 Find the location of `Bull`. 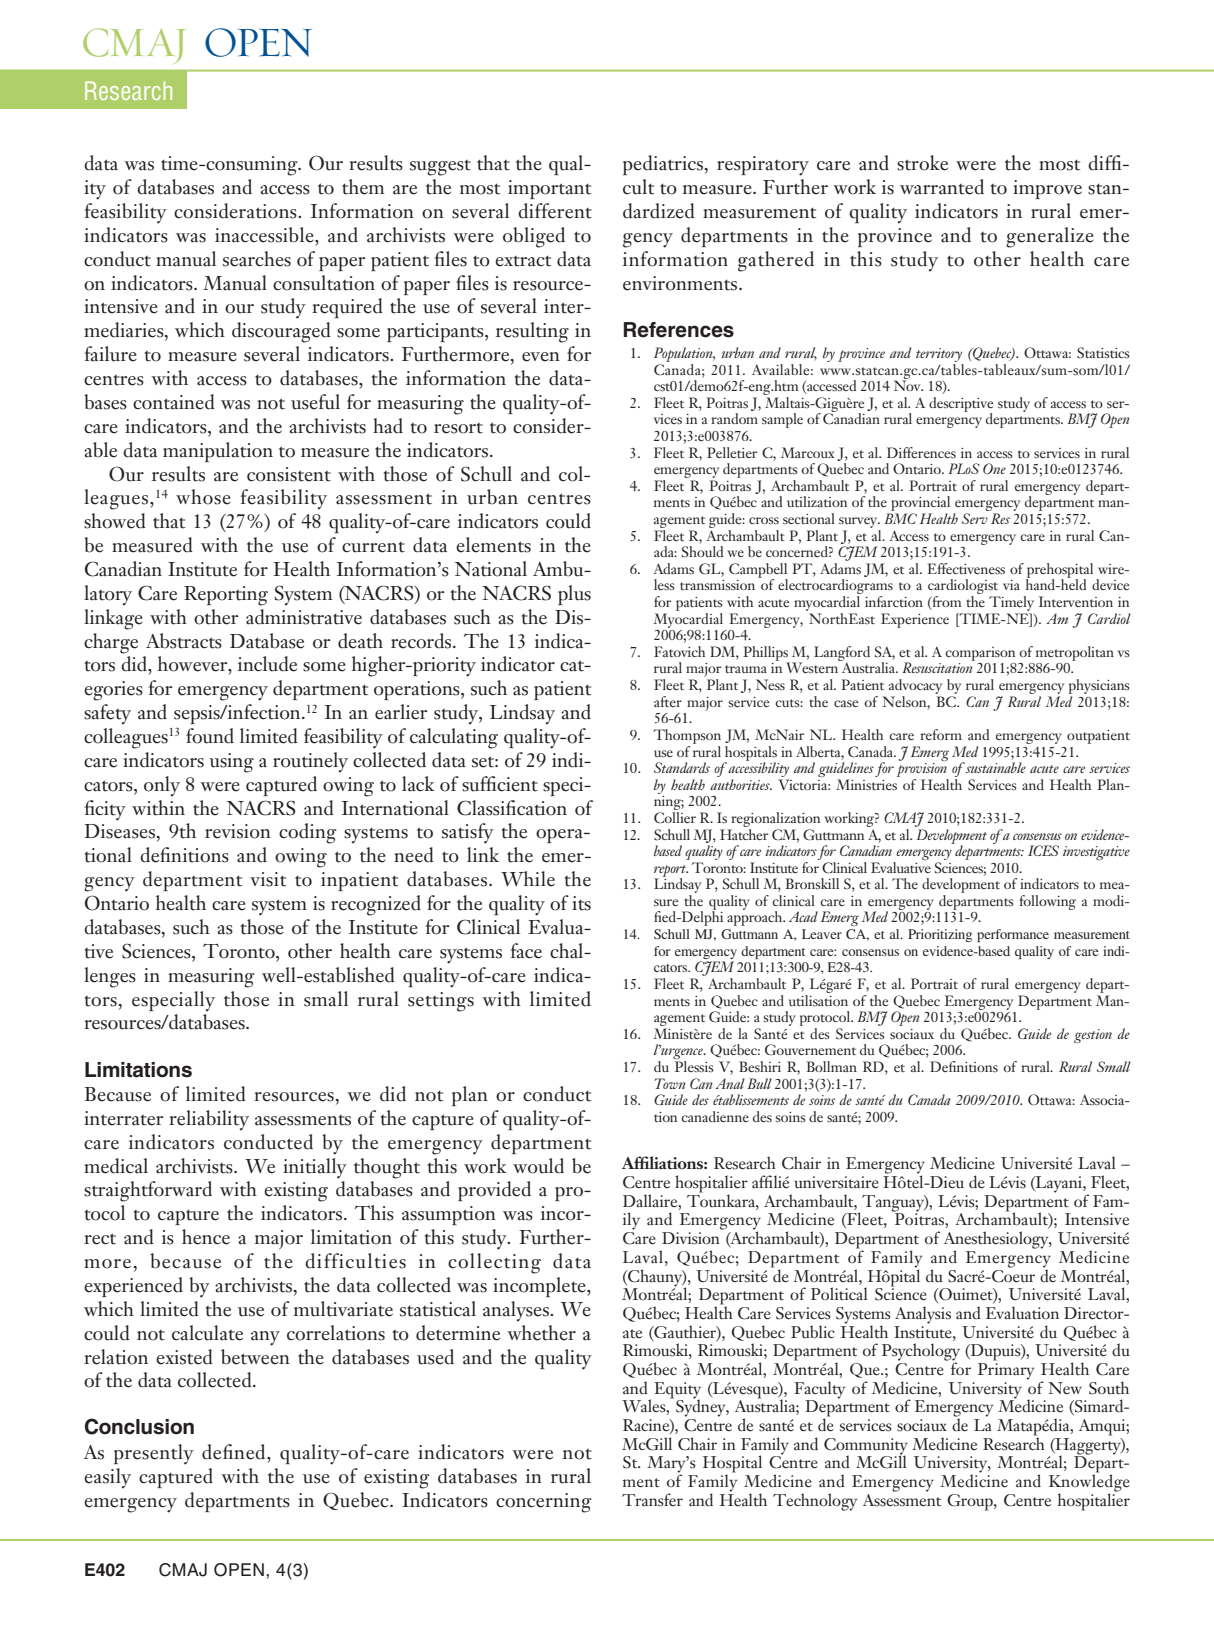

Bull is located at coordinates (759, 1083).
